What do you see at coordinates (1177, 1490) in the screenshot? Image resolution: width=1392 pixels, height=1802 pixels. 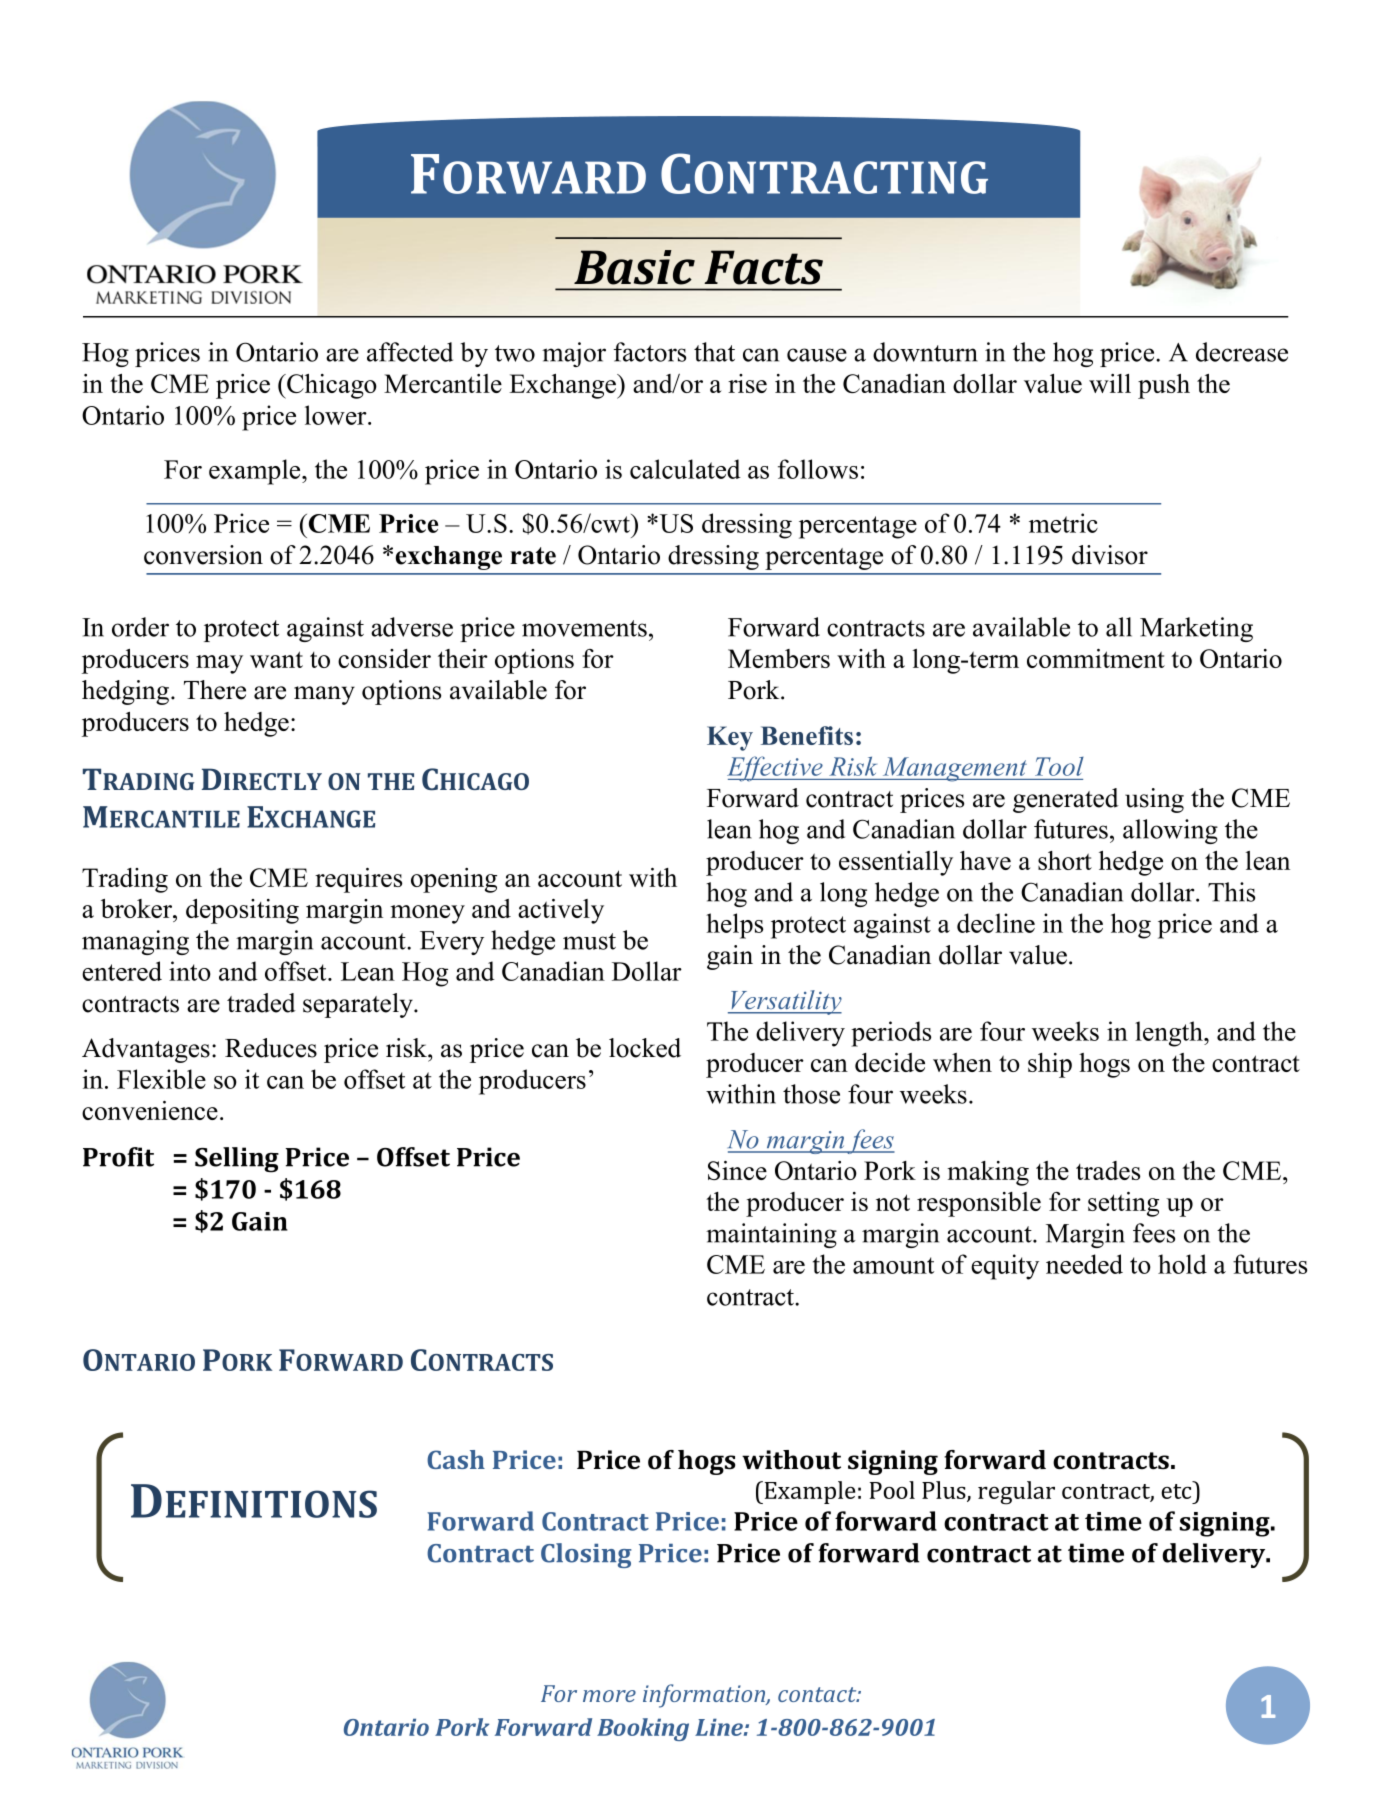 I see `etc` at bounding box center [1177, 1490].
